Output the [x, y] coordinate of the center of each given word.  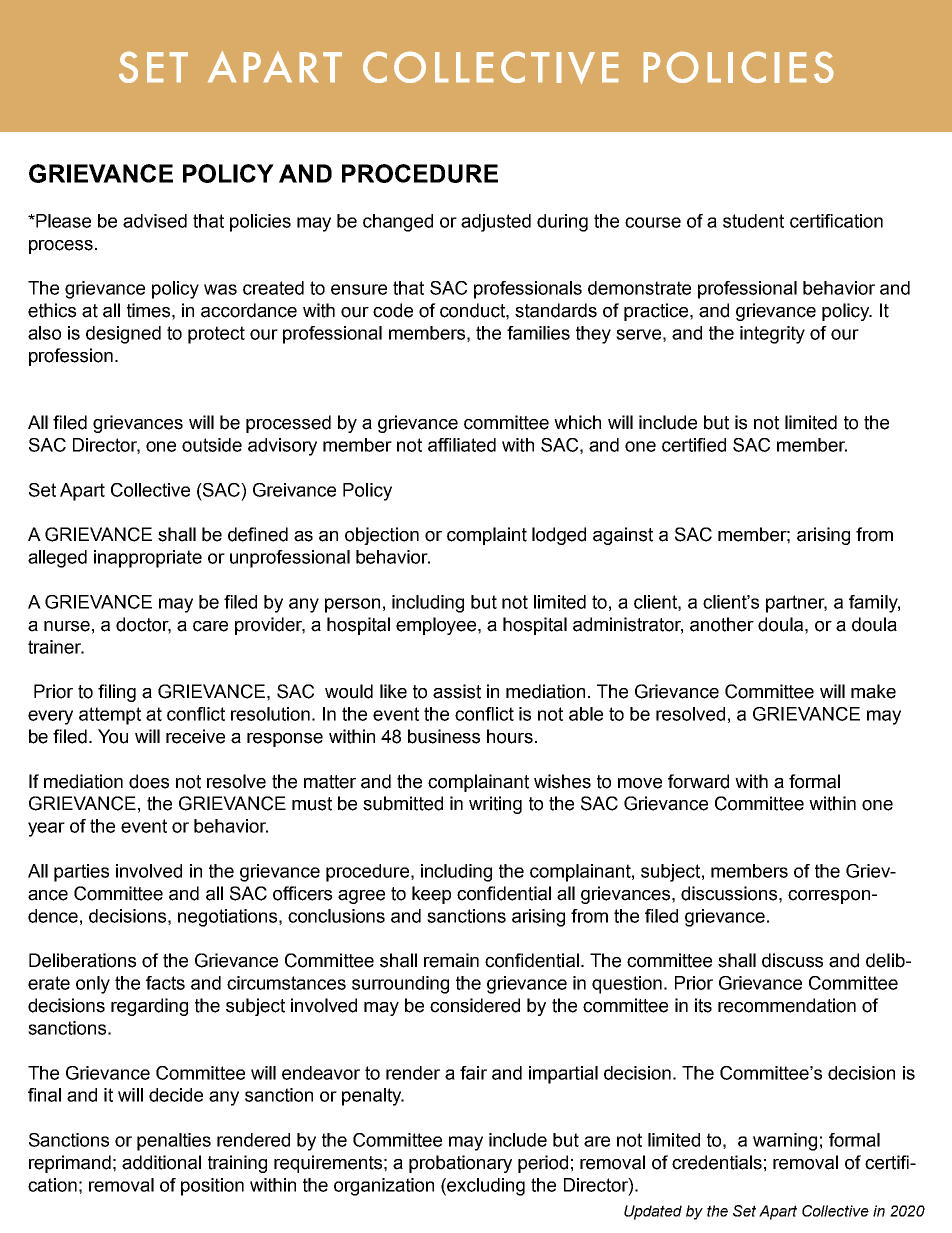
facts [165, 983]
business [444, 736]
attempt [110, 716]
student [753, 221]
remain [451, 960]
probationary [460, 1164]
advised [155, 221]
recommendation [787, 1005]
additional [161, 1162]
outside [212, 445]
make [873, 691]
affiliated [462, 445]
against [623, 536]
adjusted [496, 223]
